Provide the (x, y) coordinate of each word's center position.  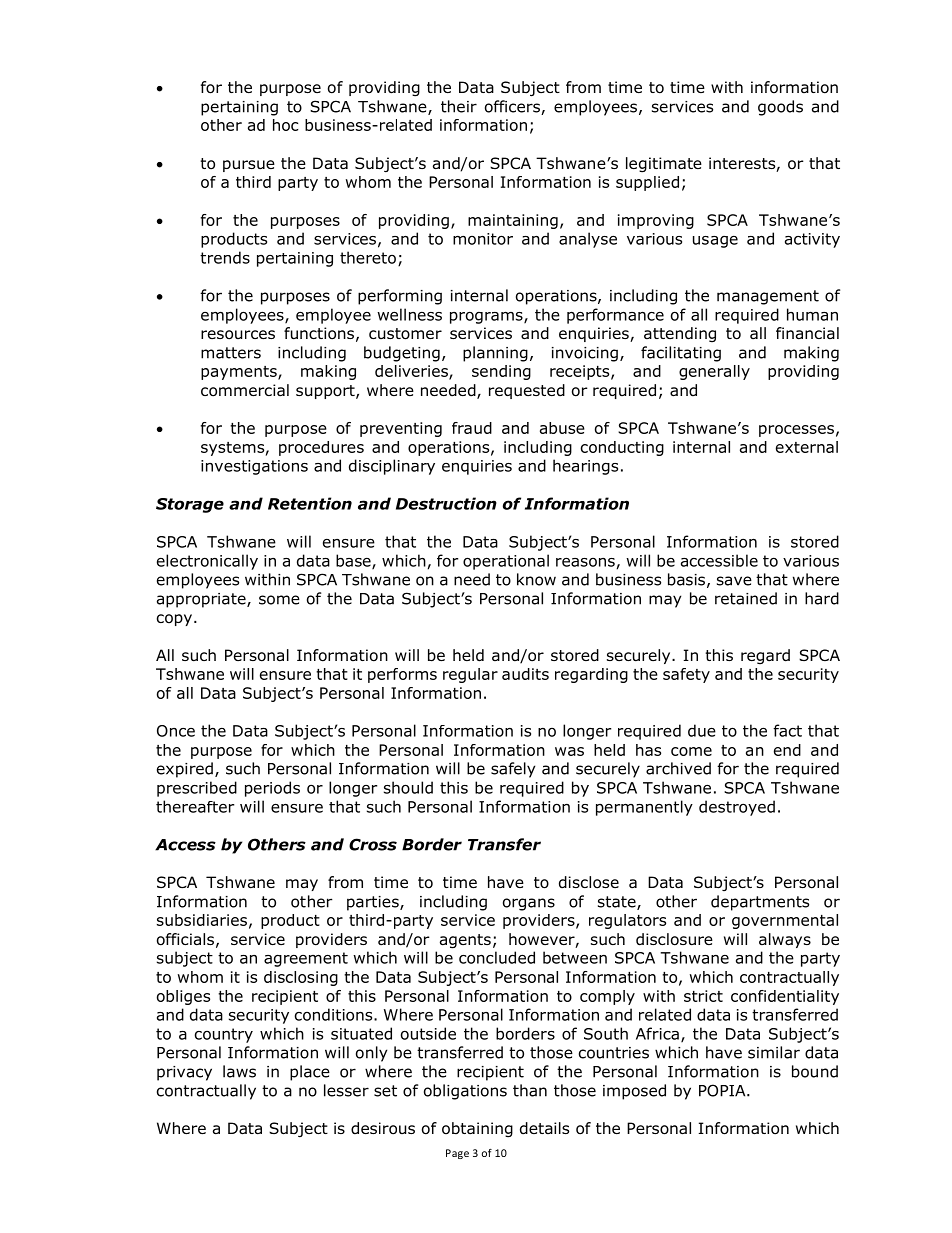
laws (239, 1071)
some (279, 600)
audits (525, 674)
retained (746, 598)
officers (513, 107)
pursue (249, 166)
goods (780, 108)
